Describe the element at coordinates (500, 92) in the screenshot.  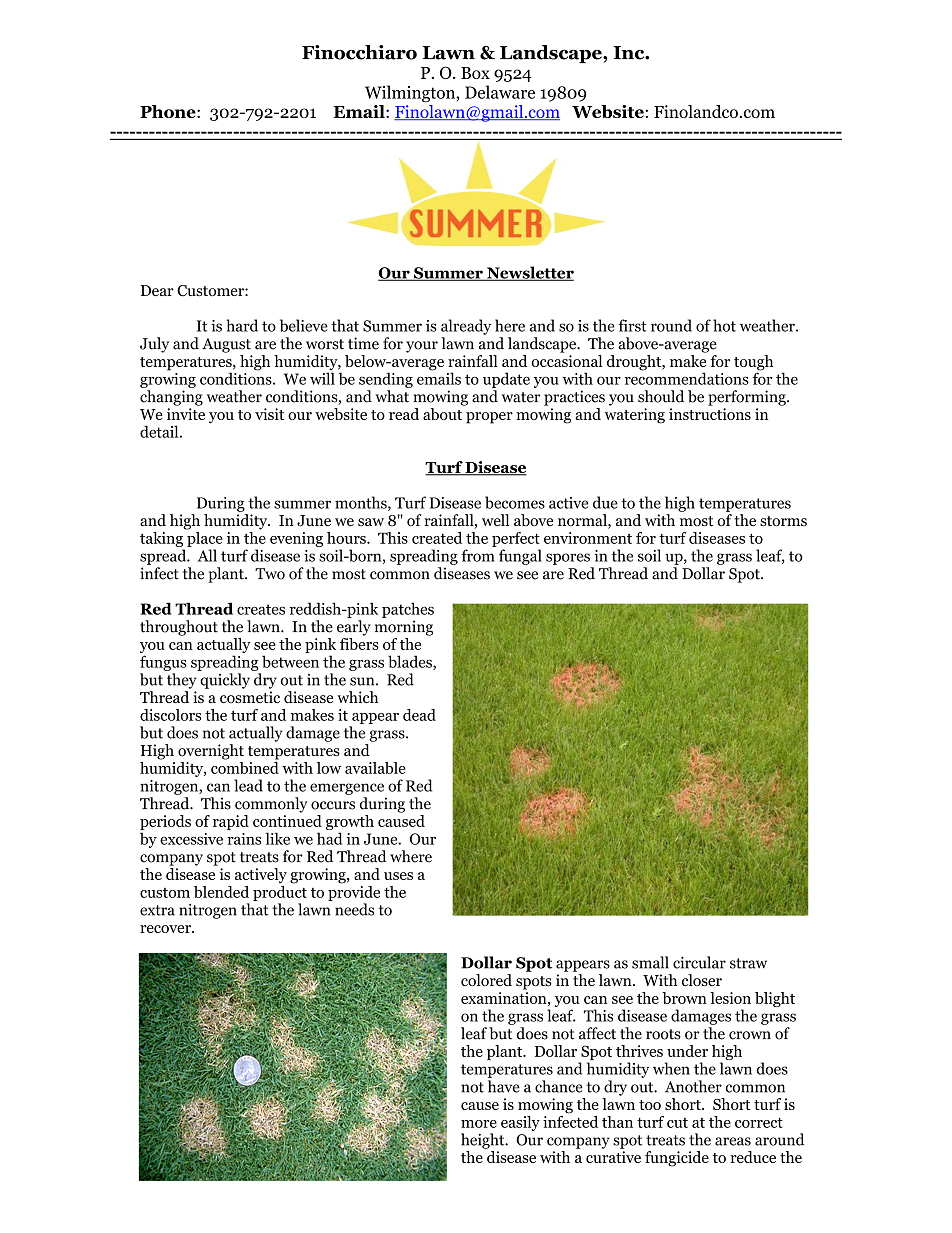
I see `Delaware` at that location.
